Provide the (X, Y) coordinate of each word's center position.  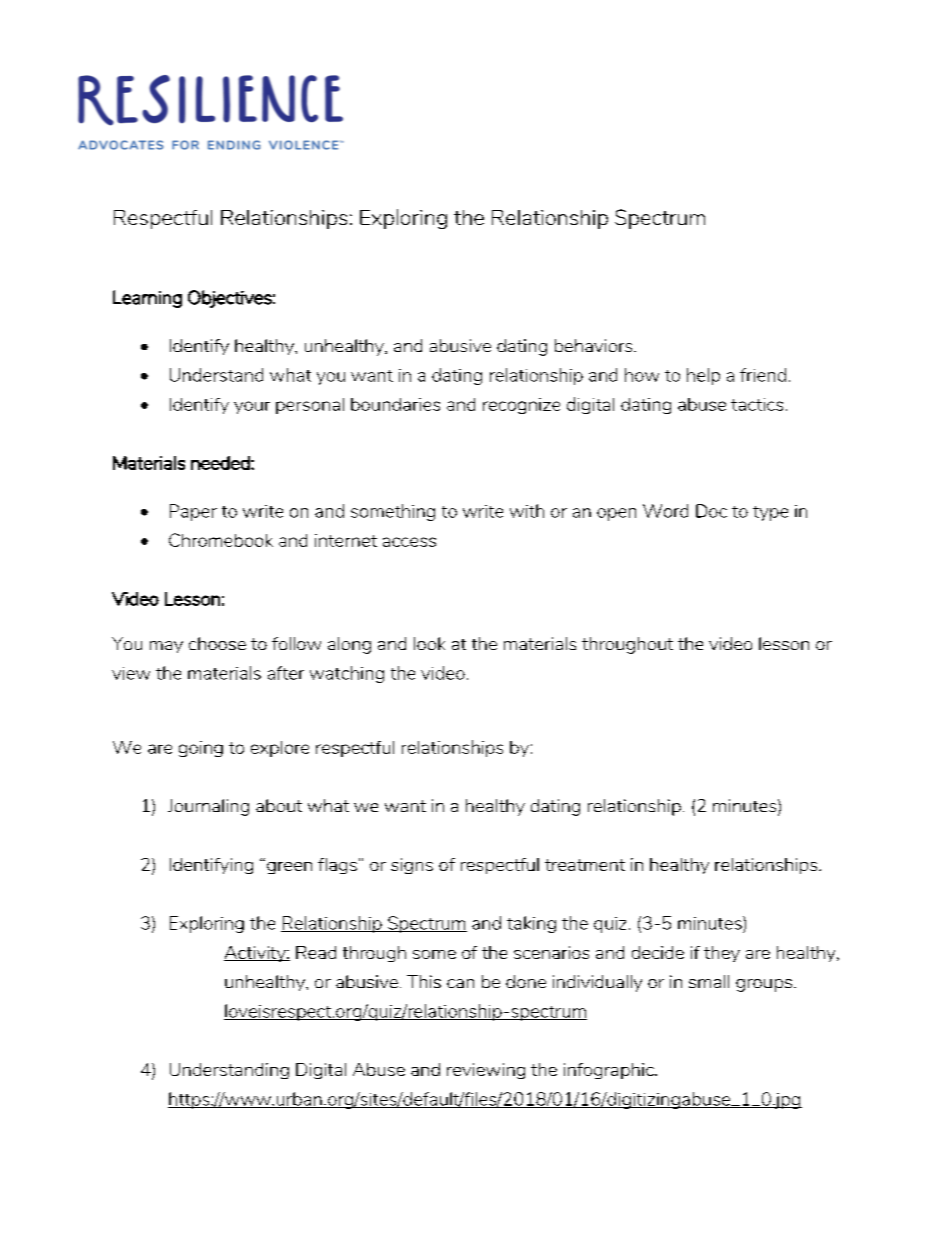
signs (412, 866)
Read (316, 952)
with (527, 511)
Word (665, 511)
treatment (585, 865)
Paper (193, 512)
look (429, 643)
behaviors (595, 345)
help (703, 376)
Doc (711, 511)
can (460, 983)
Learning (147, 299)
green (289, 868)
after (286, 673)
